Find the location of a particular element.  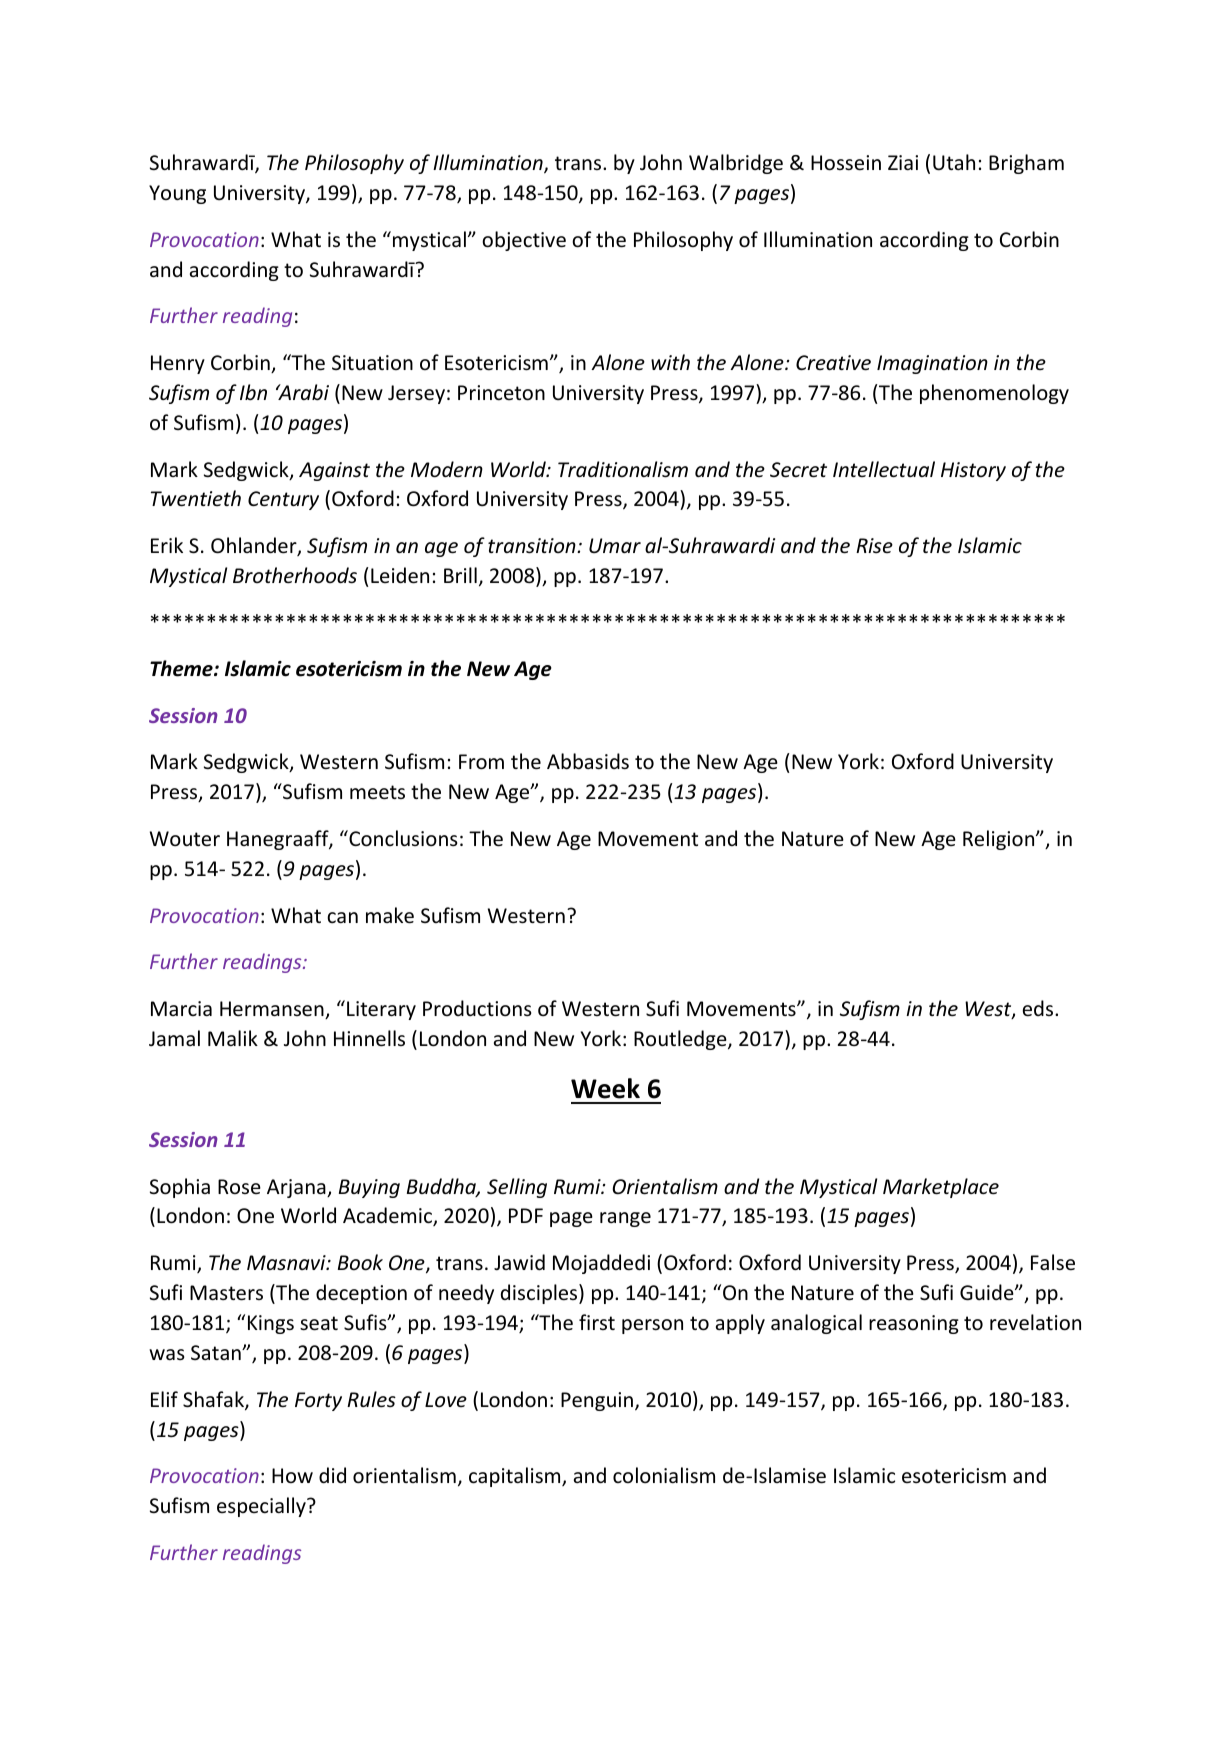

Century is located at coordinates (283, 500).
